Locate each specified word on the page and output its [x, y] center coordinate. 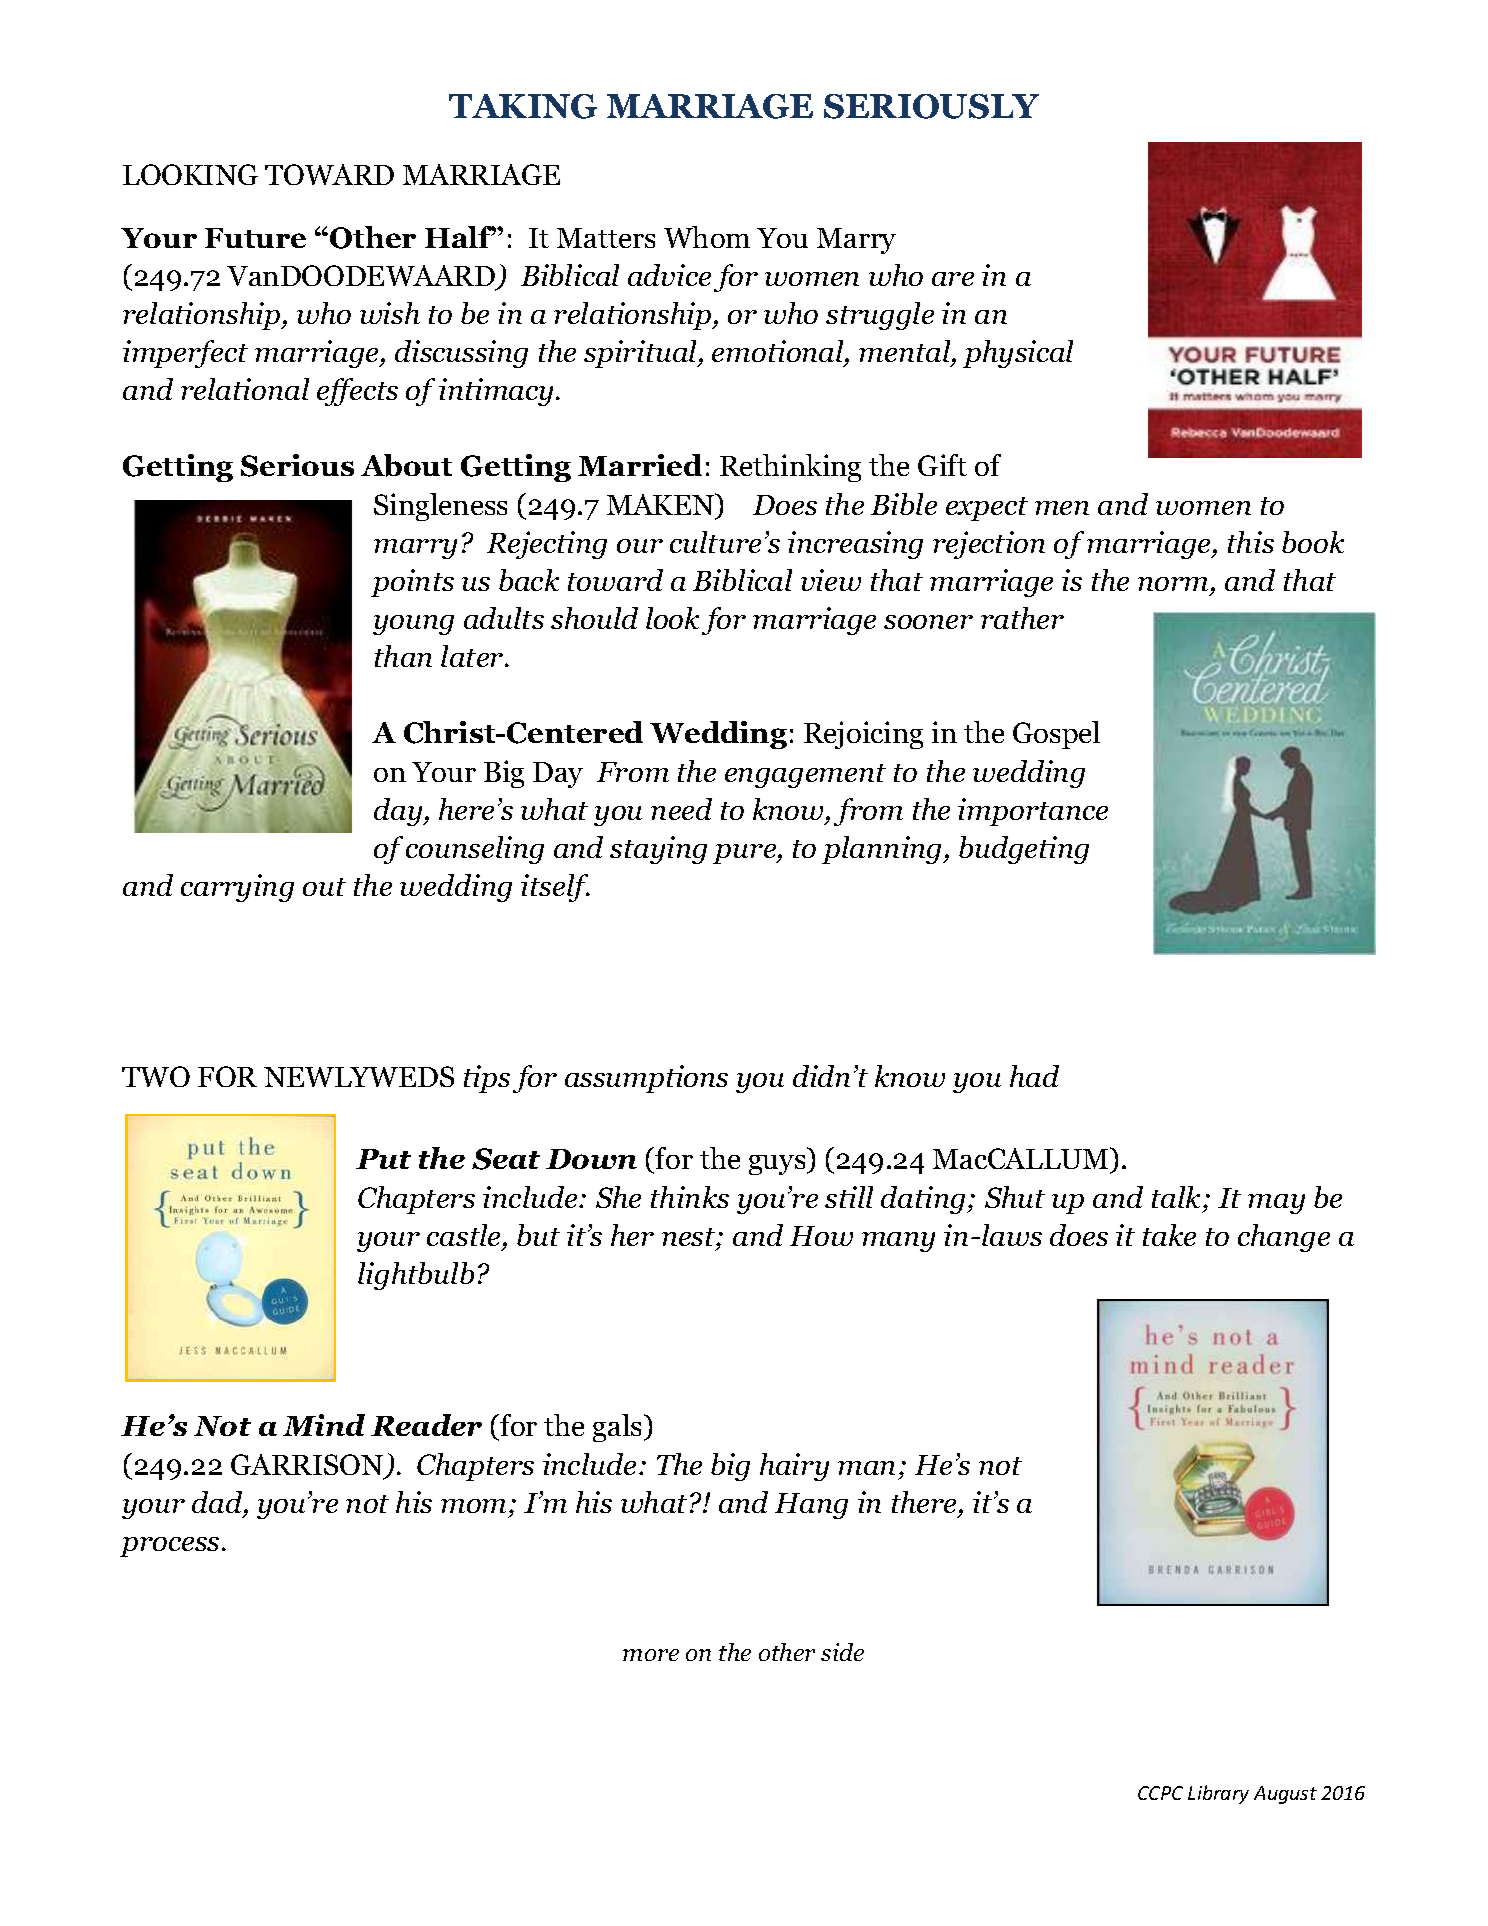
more [651, 1655]
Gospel [1056, 735]
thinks [690, 1197]
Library [1218, 1794]
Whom [707, 237]
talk [1176, 1197]
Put [383, 1159]
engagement [805, 776]
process [169, 1547]
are [953, 279]
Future [255, 238]
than [403, 656]
